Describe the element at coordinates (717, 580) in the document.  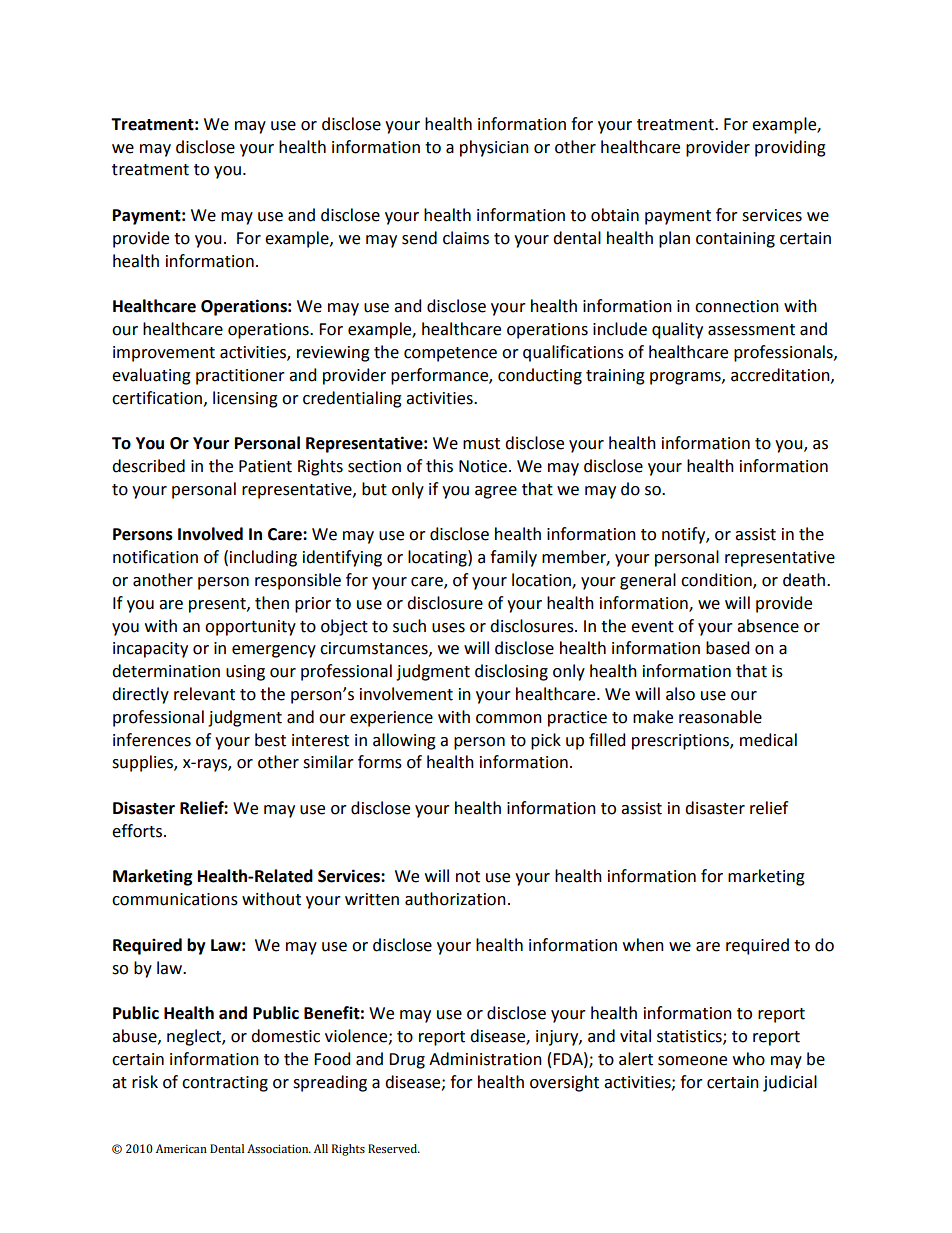
I see `condition` at that location.
